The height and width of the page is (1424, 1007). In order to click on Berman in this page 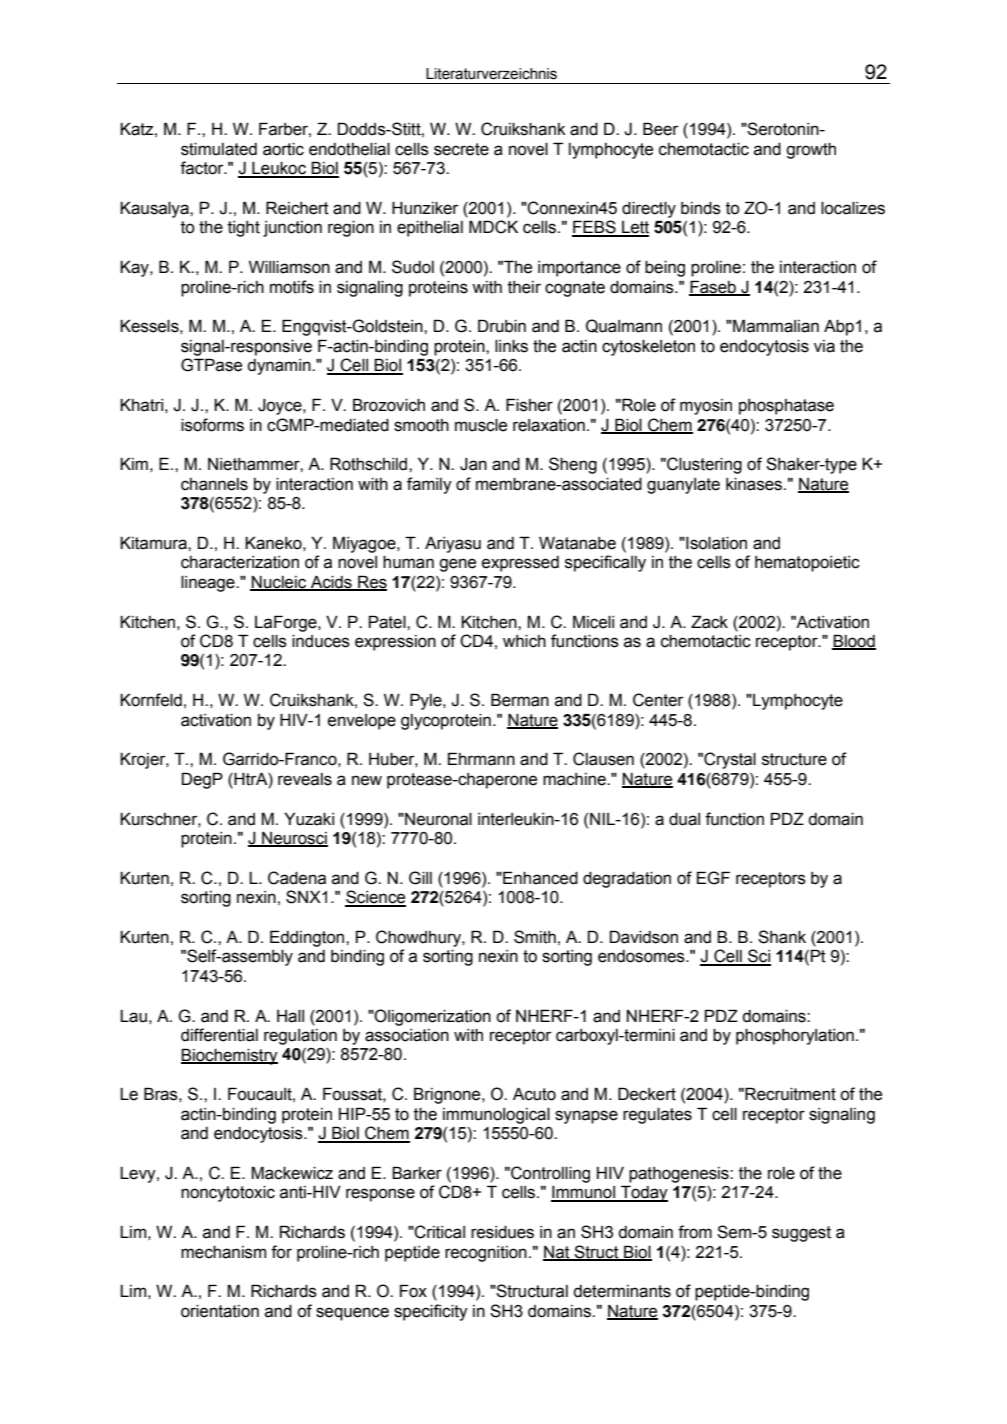, I will do `click(520, 700)`.
